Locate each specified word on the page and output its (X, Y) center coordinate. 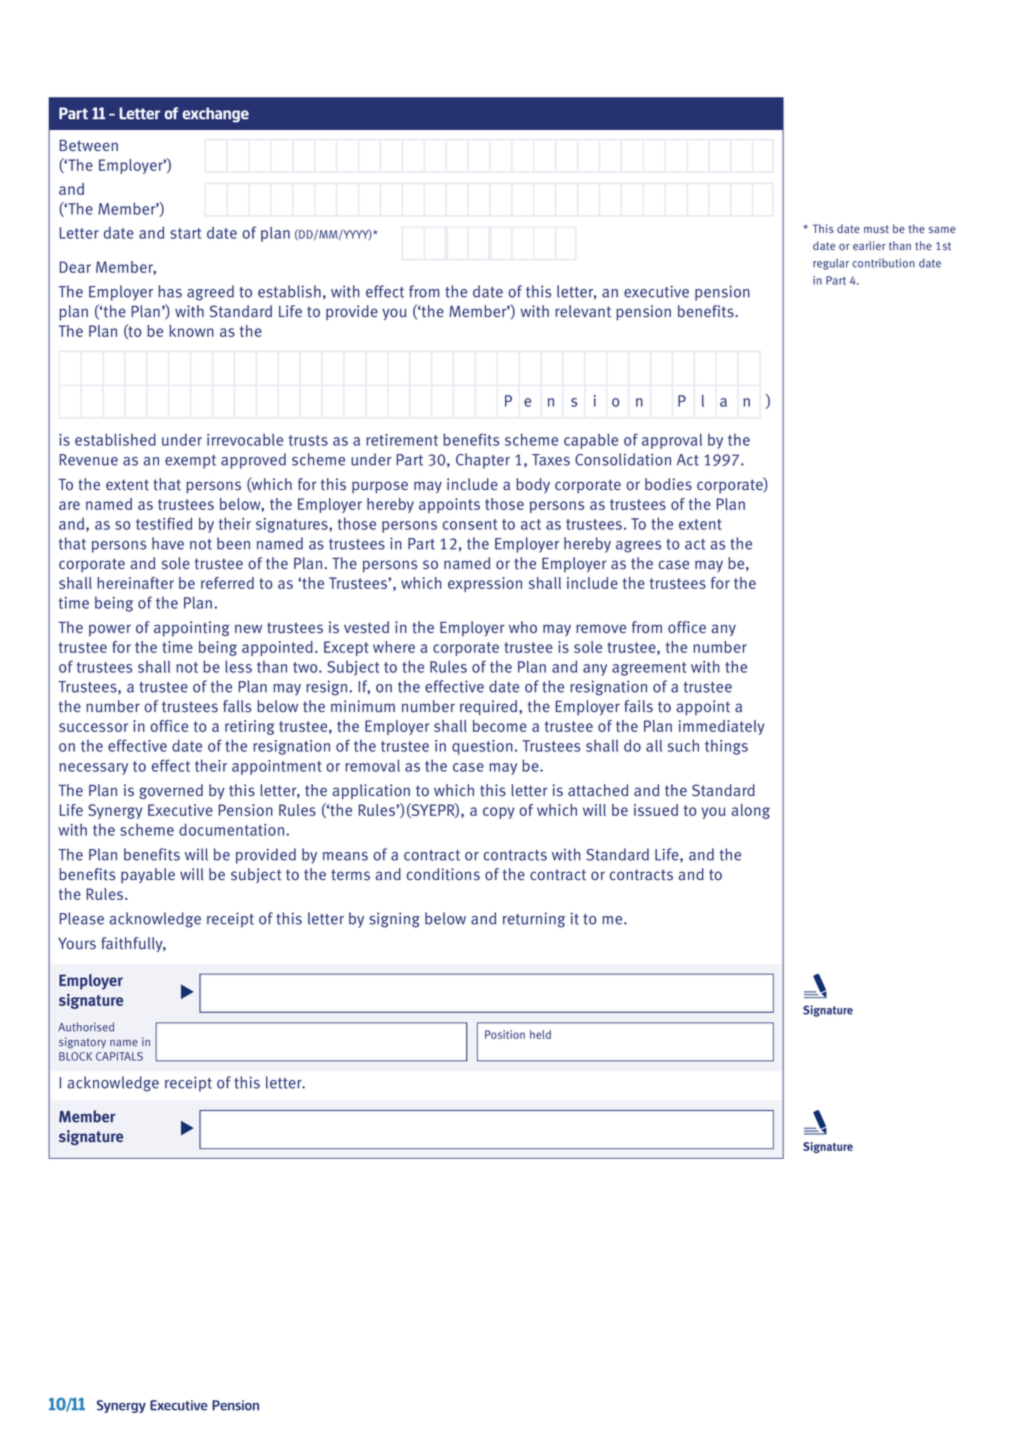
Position (505, 1034)
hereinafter (135, 583)
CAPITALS (119, 1056)
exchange (215, 115)
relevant (583, 311)
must (876, 229)
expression (485, 584)
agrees (638, 547)
